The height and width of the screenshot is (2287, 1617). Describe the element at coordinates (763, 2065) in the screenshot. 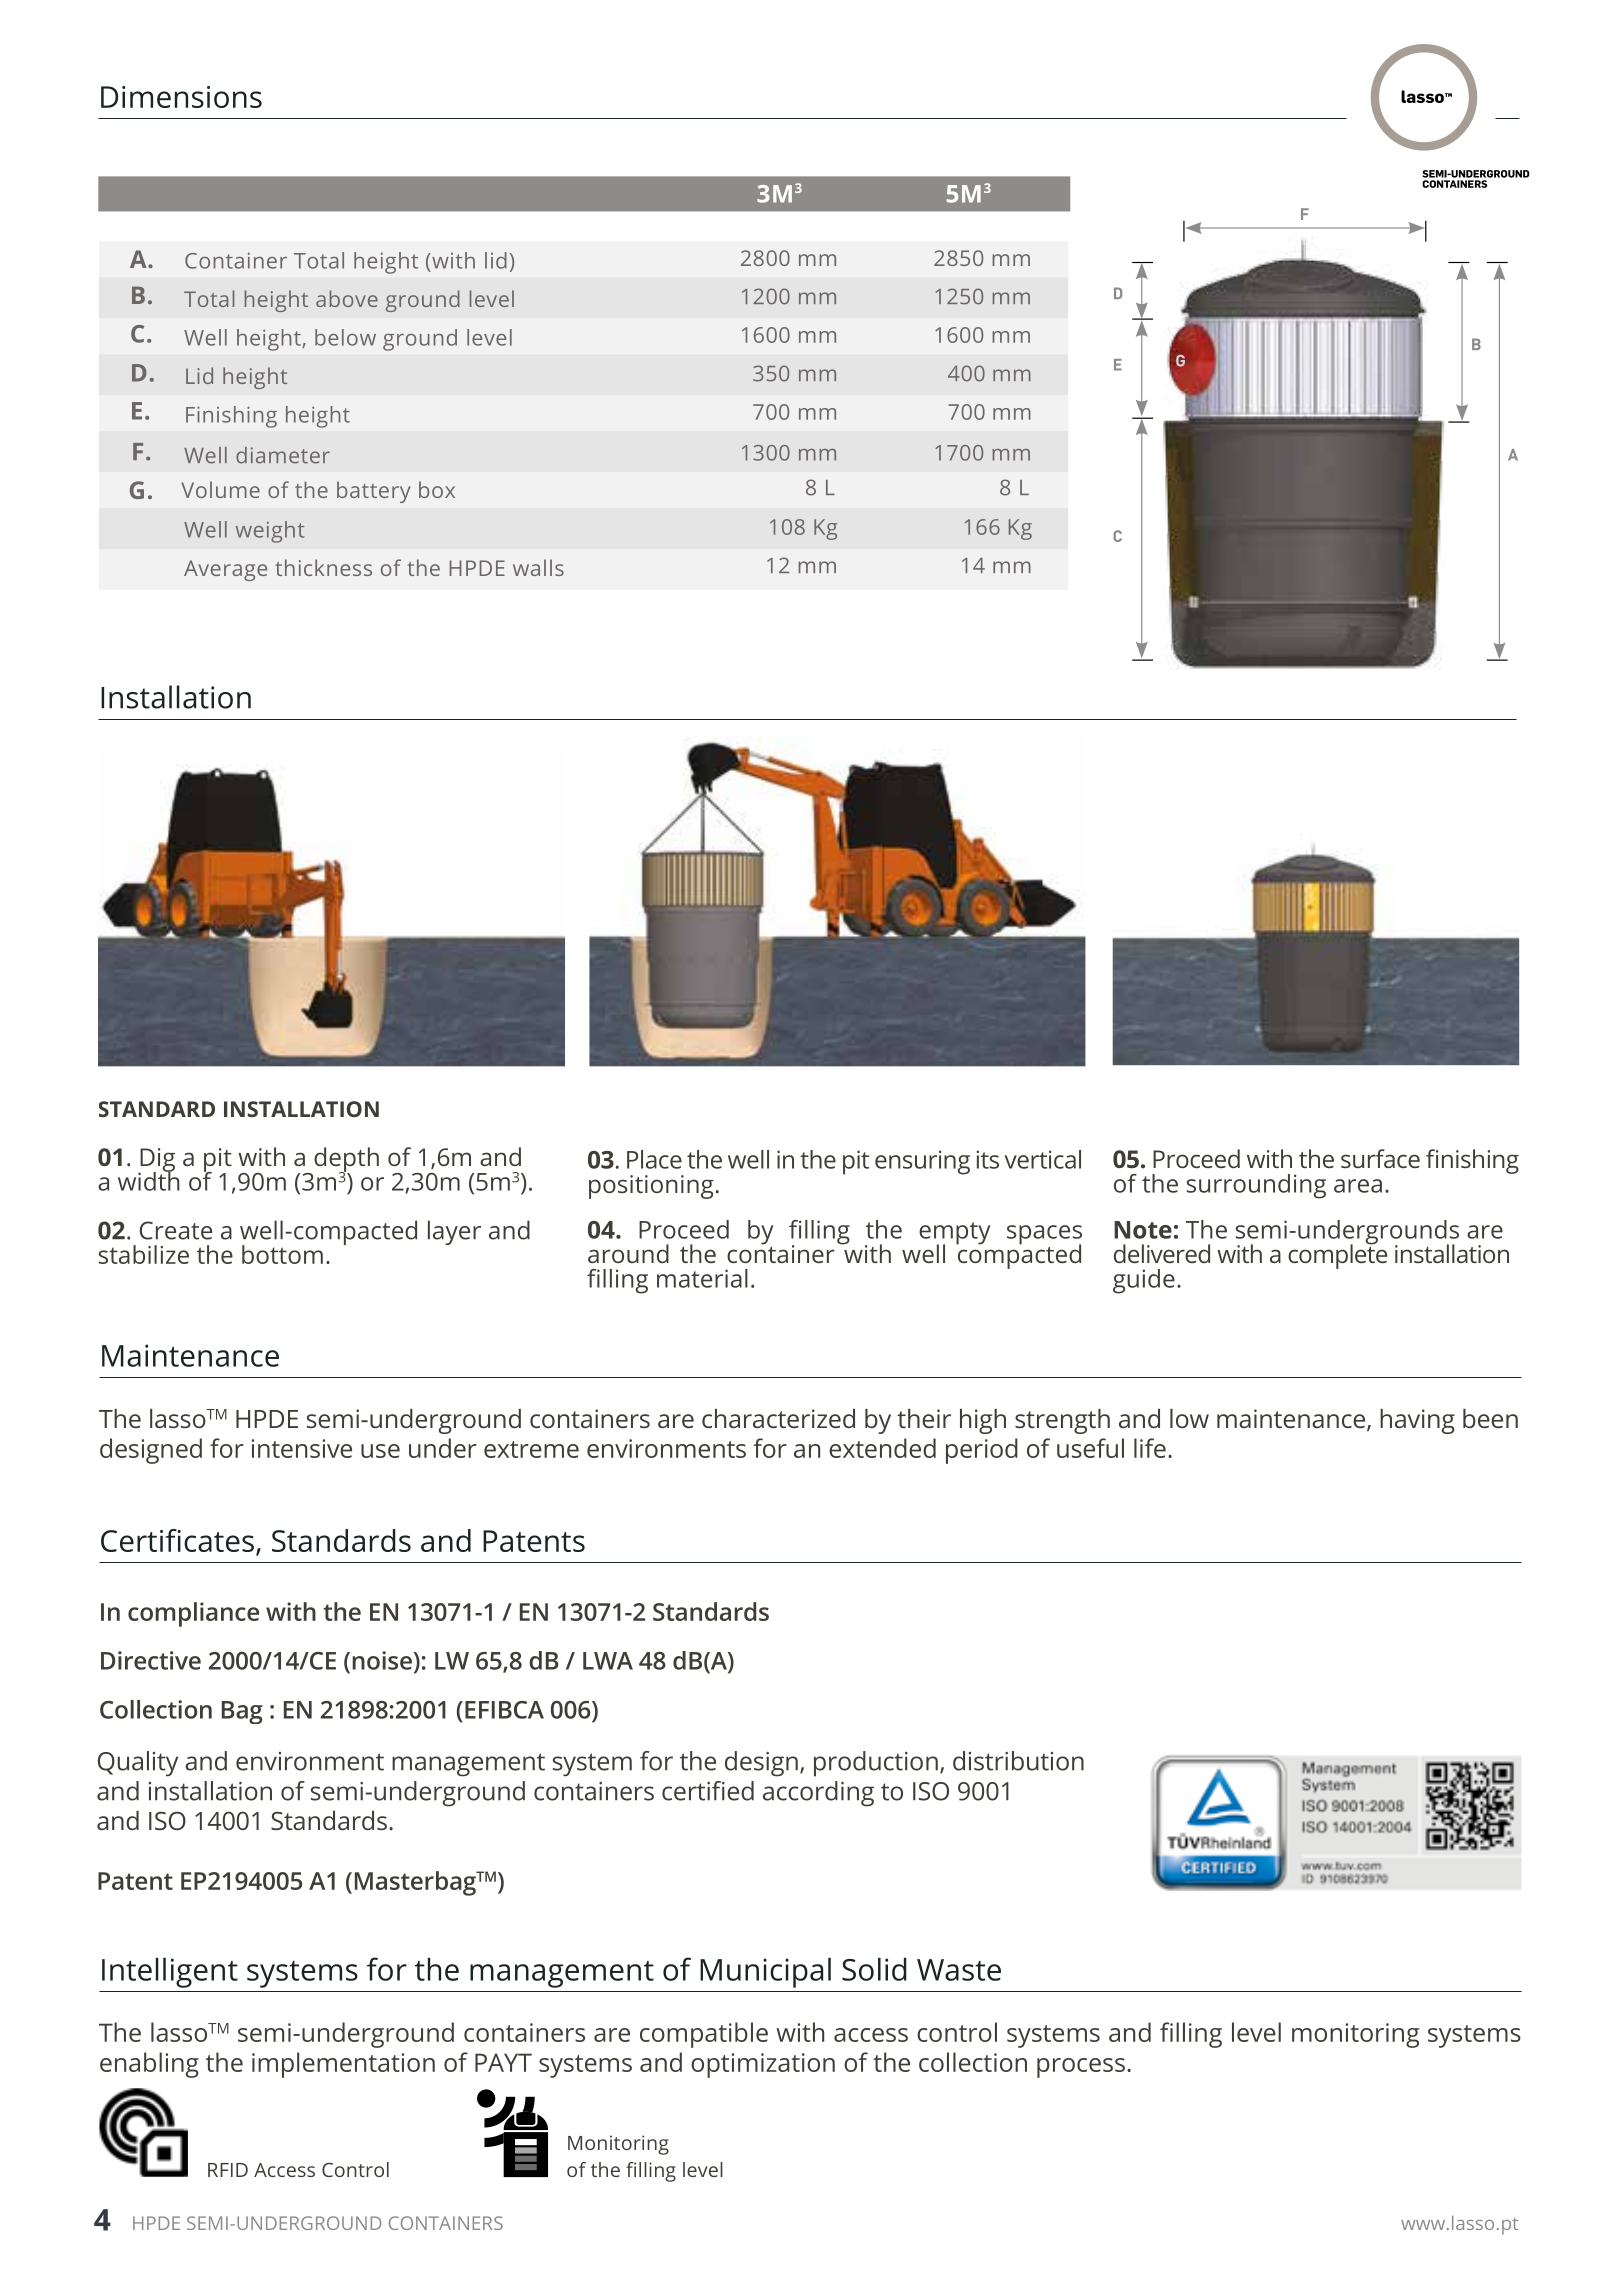

I see `optimization` at that location.
